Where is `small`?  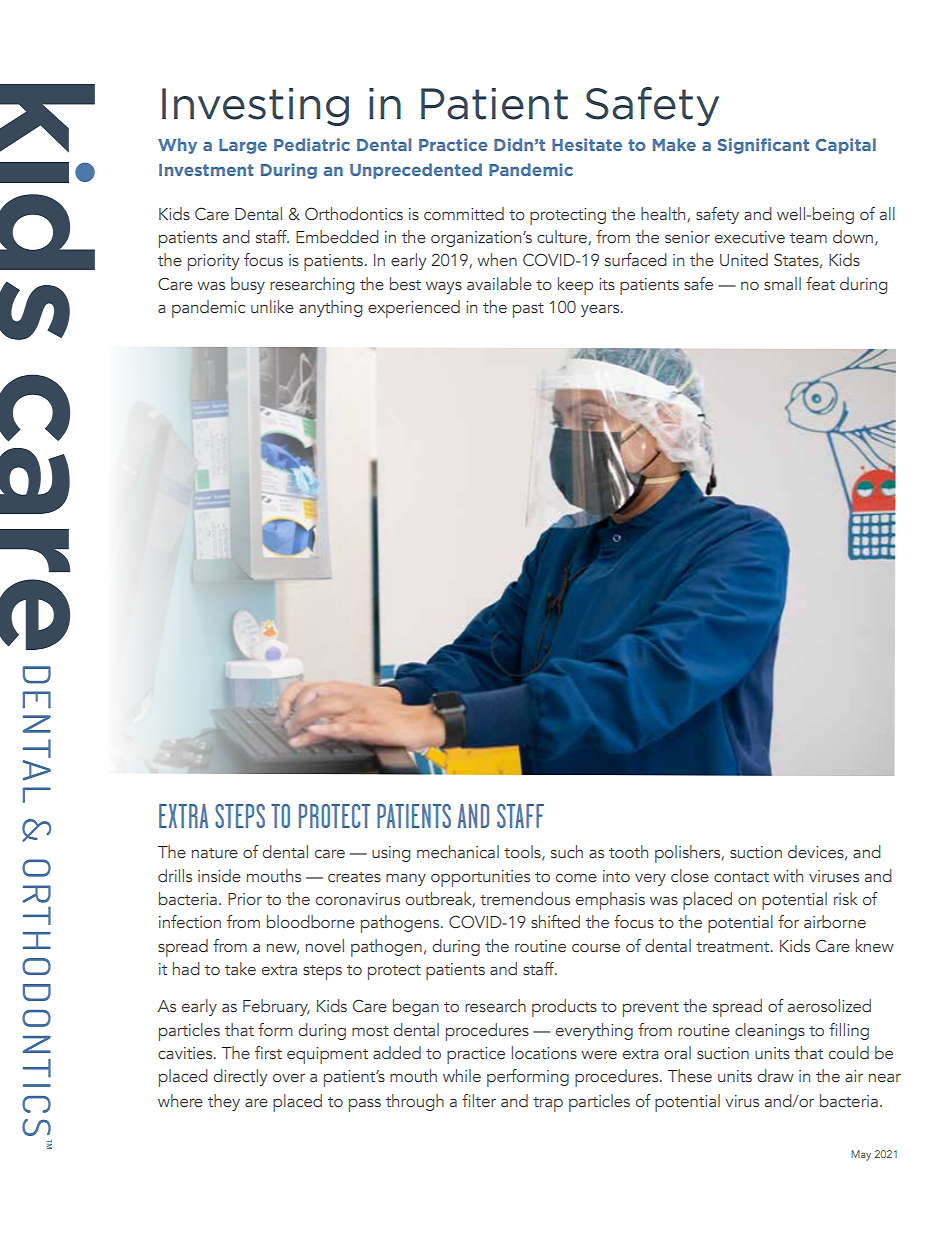
small is located at coordinates (782, 283).
